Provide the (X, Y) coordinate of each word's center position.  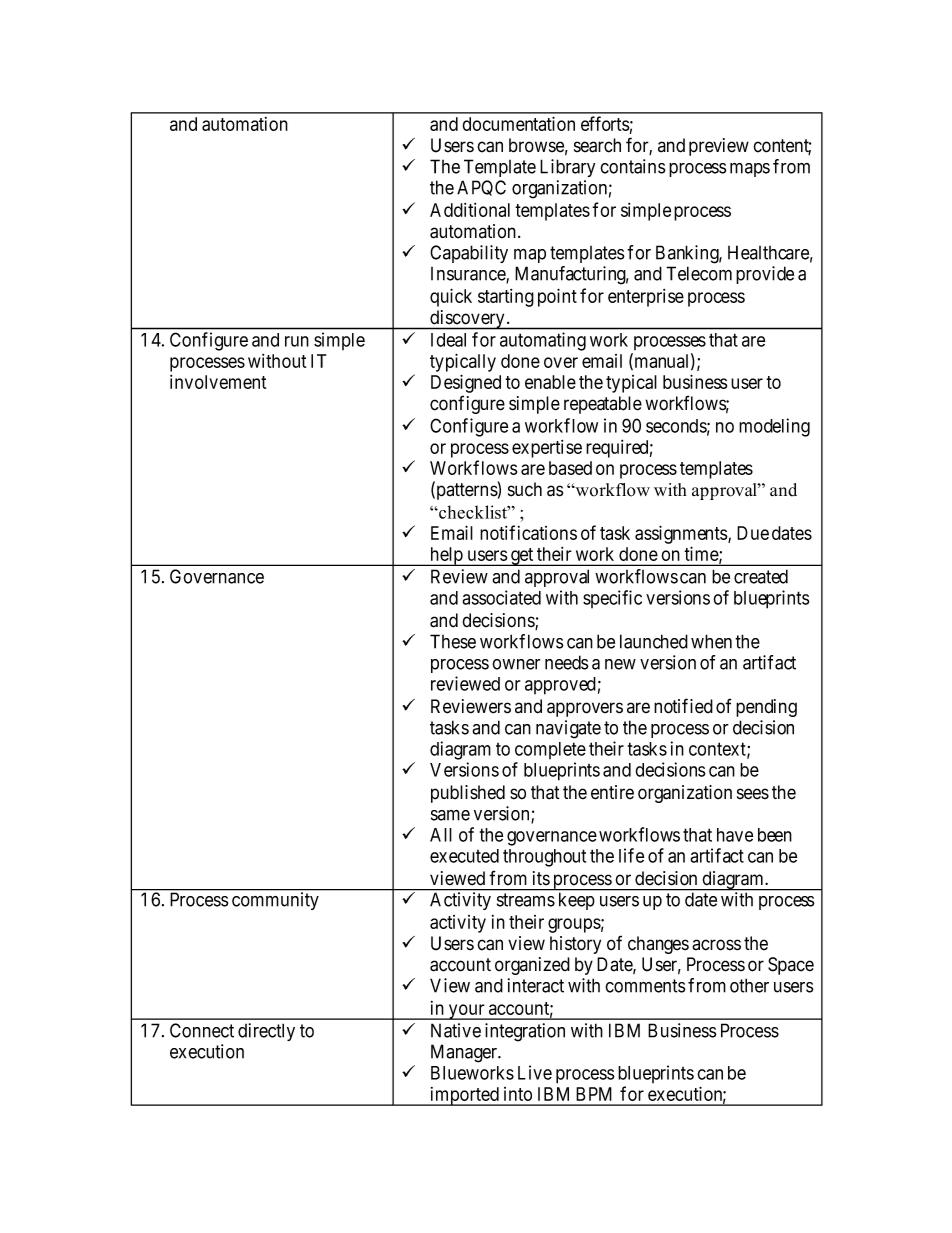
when (711, 641)
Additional (470, 210)
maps (750, 170)
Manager (465, 1053)
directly (266, 1032)
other (749, 985)
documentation (518, 123)
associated (501, 597)
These (453, 641)
